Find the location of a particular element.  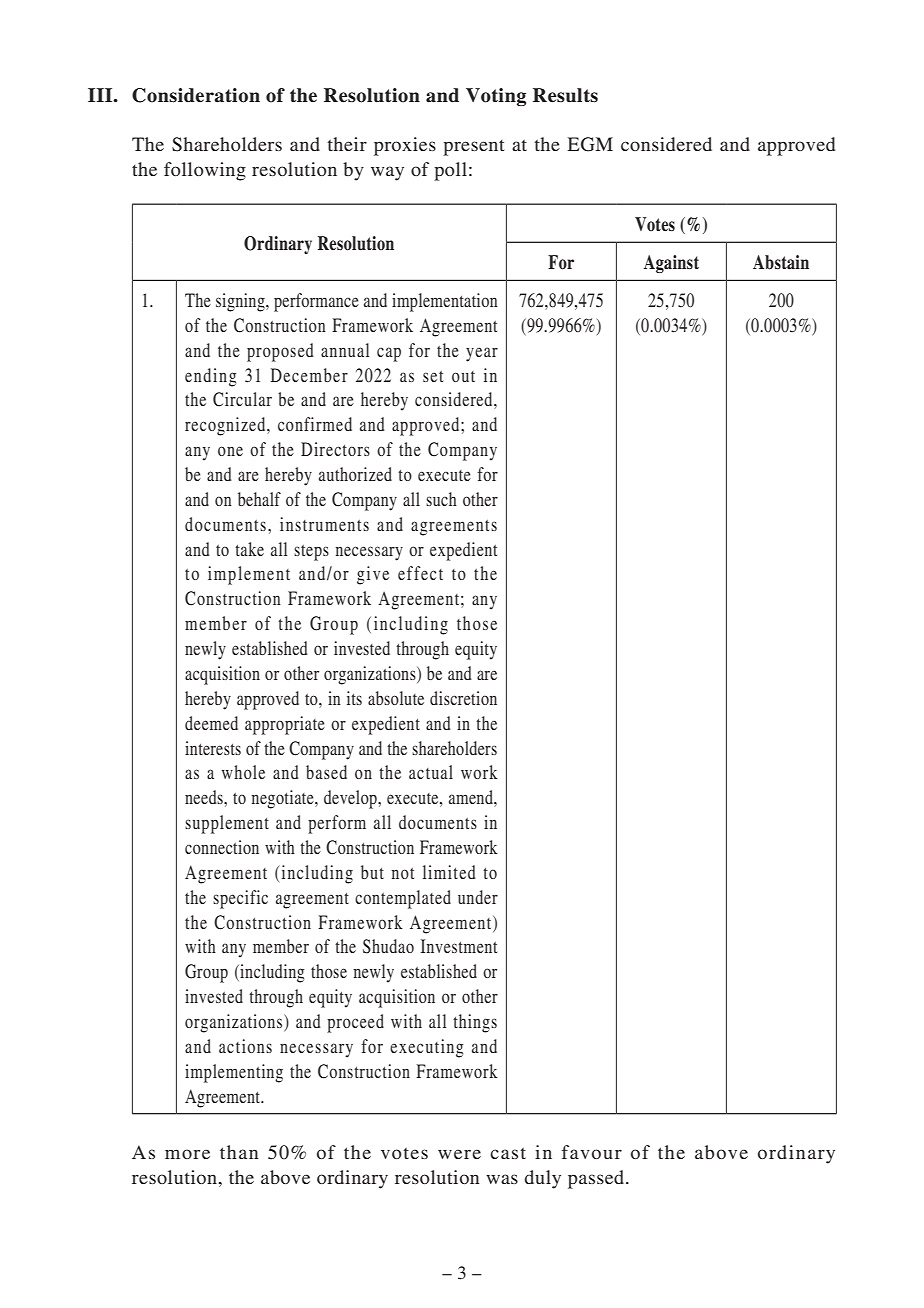

discretion is located at coordinates (463, 698).
